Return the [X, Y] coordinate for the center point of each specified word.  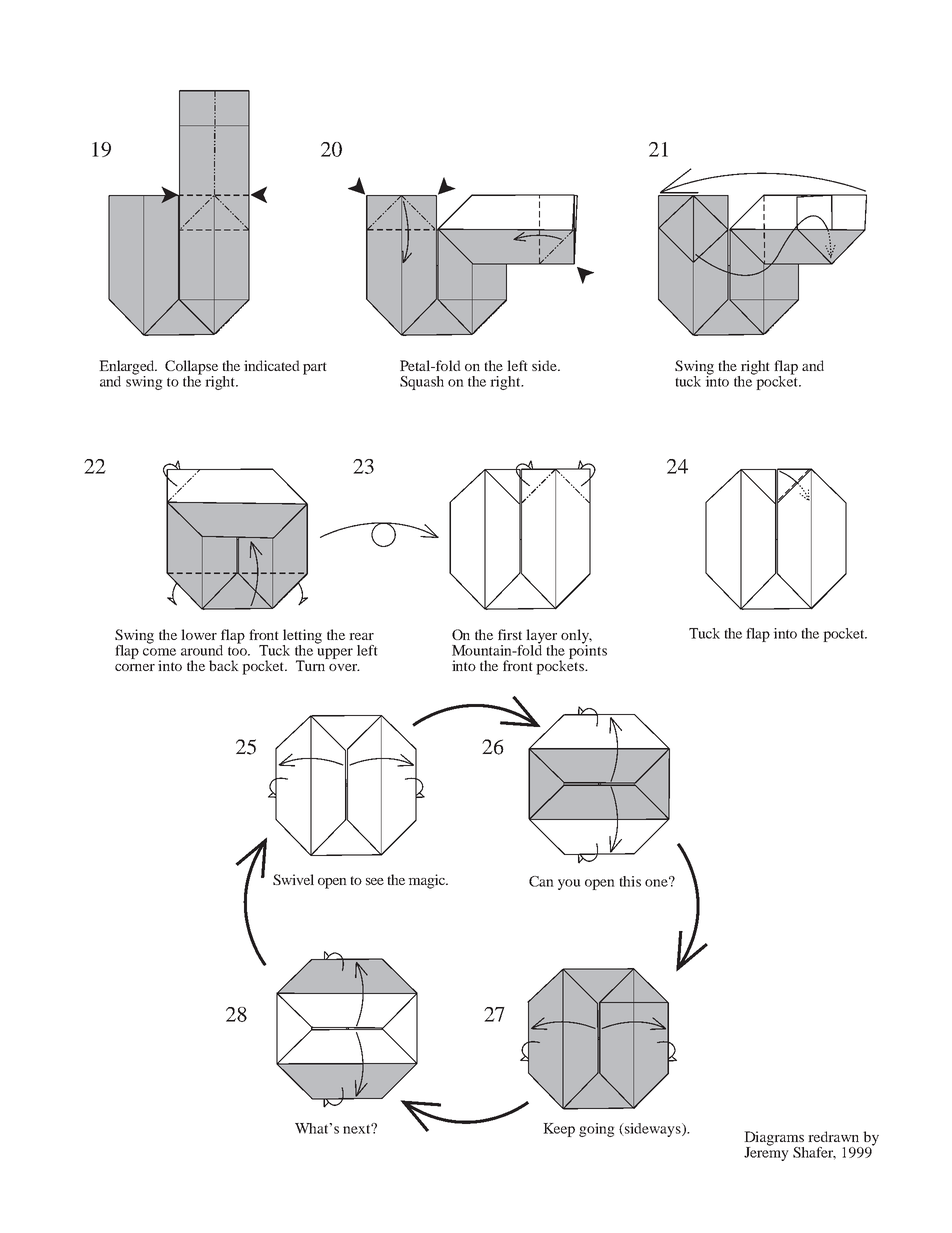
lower [199, 634]
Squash [422, 383]
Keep [559, 1130]
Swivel [293, 879]
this [630, 881]
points [588, 650]
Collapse [191, 368]
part [315, 368]
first [510, 634]
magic [427, 881]
